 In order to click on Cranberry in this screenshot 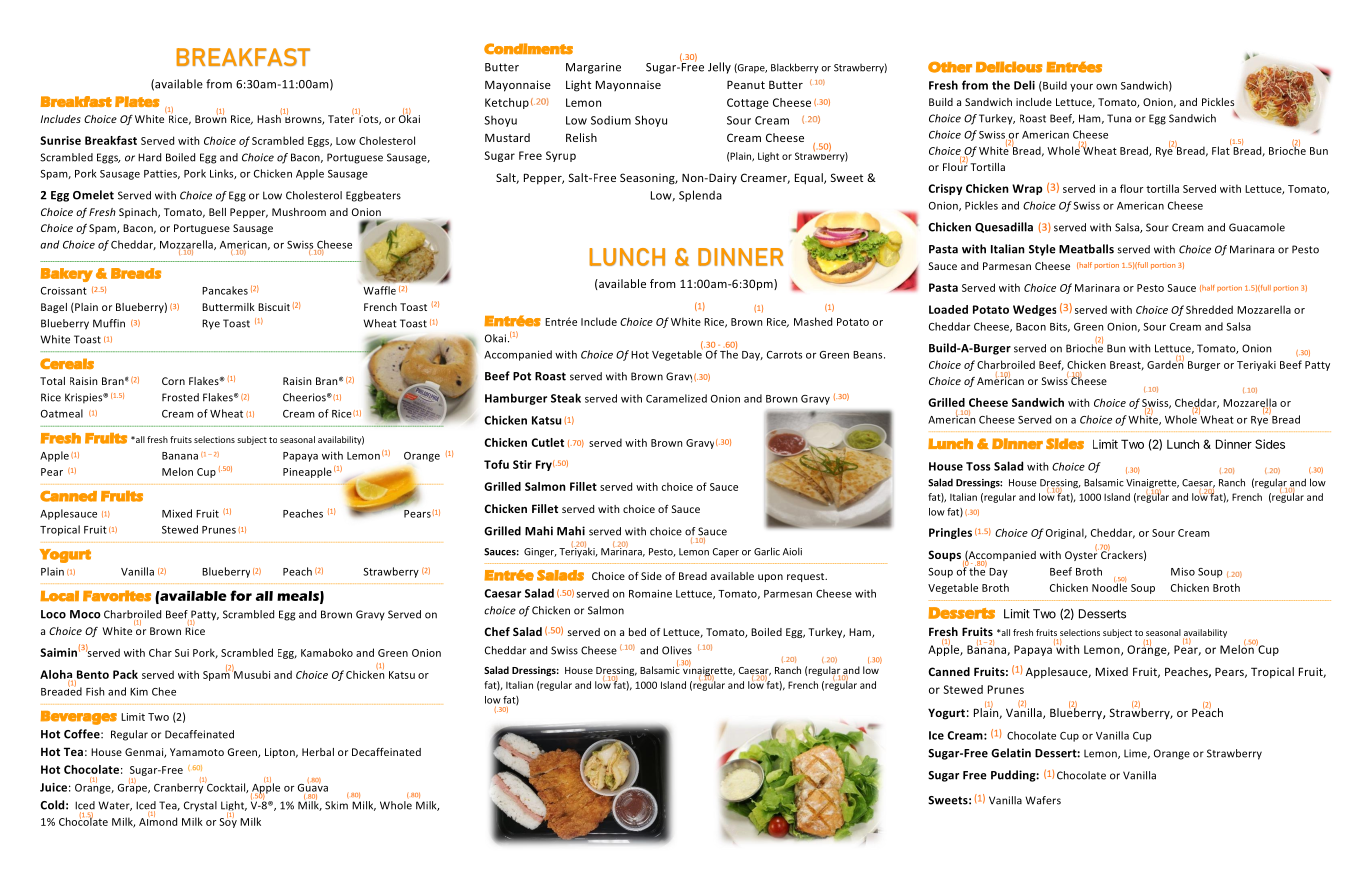, I will do `click(180, 787)`.
